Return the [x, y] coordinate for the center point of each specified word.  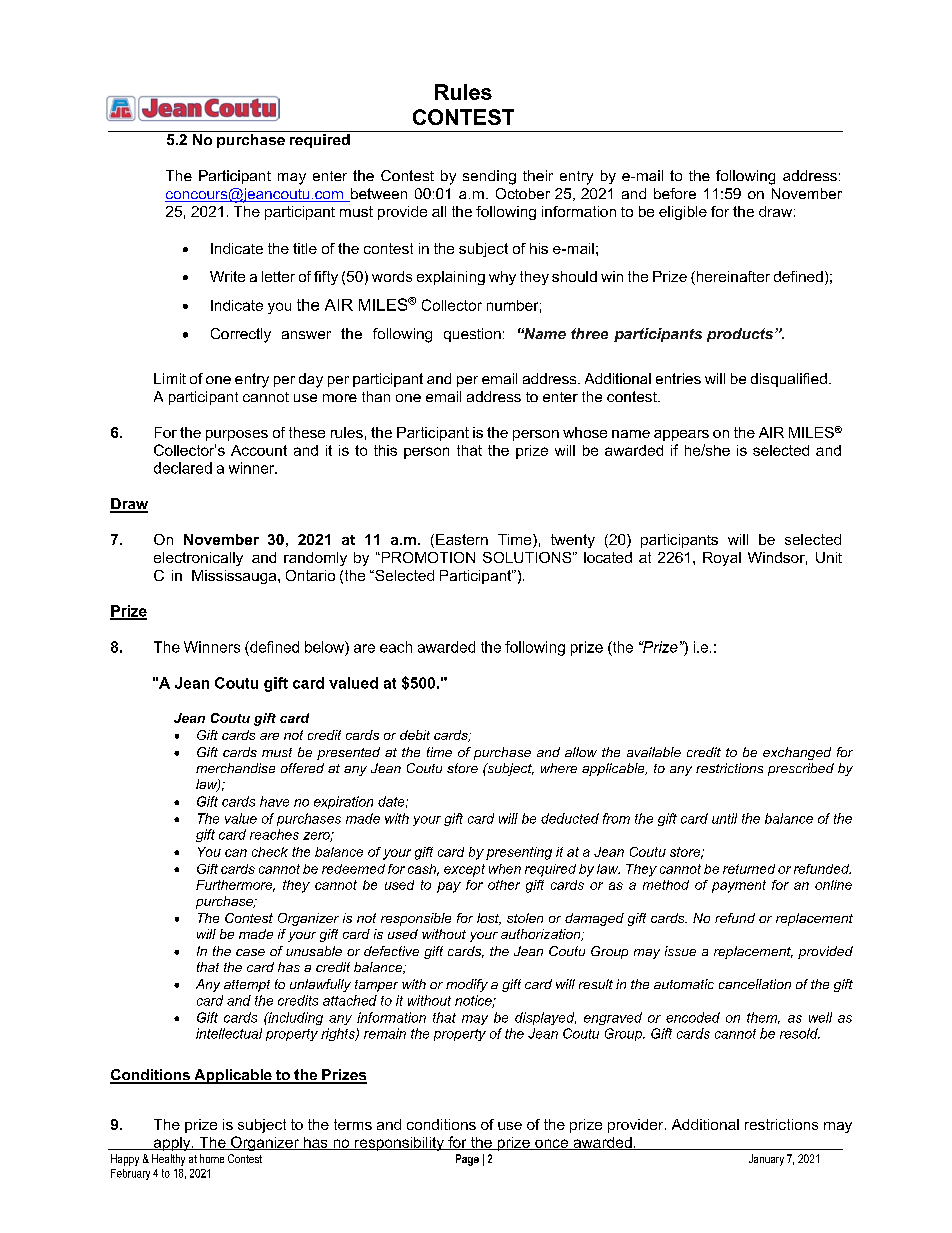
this [385, 450]
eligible [683, 213]
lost [489, 919]
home [212, 1158]
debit [415, 735]
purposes [237, 435]
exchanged [797, 753]
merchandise [235, 768]
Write [227, 276]
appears [681, 435]
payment [739, 886]
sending [489, 177]
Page [467, 1160]
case [250, 952]
